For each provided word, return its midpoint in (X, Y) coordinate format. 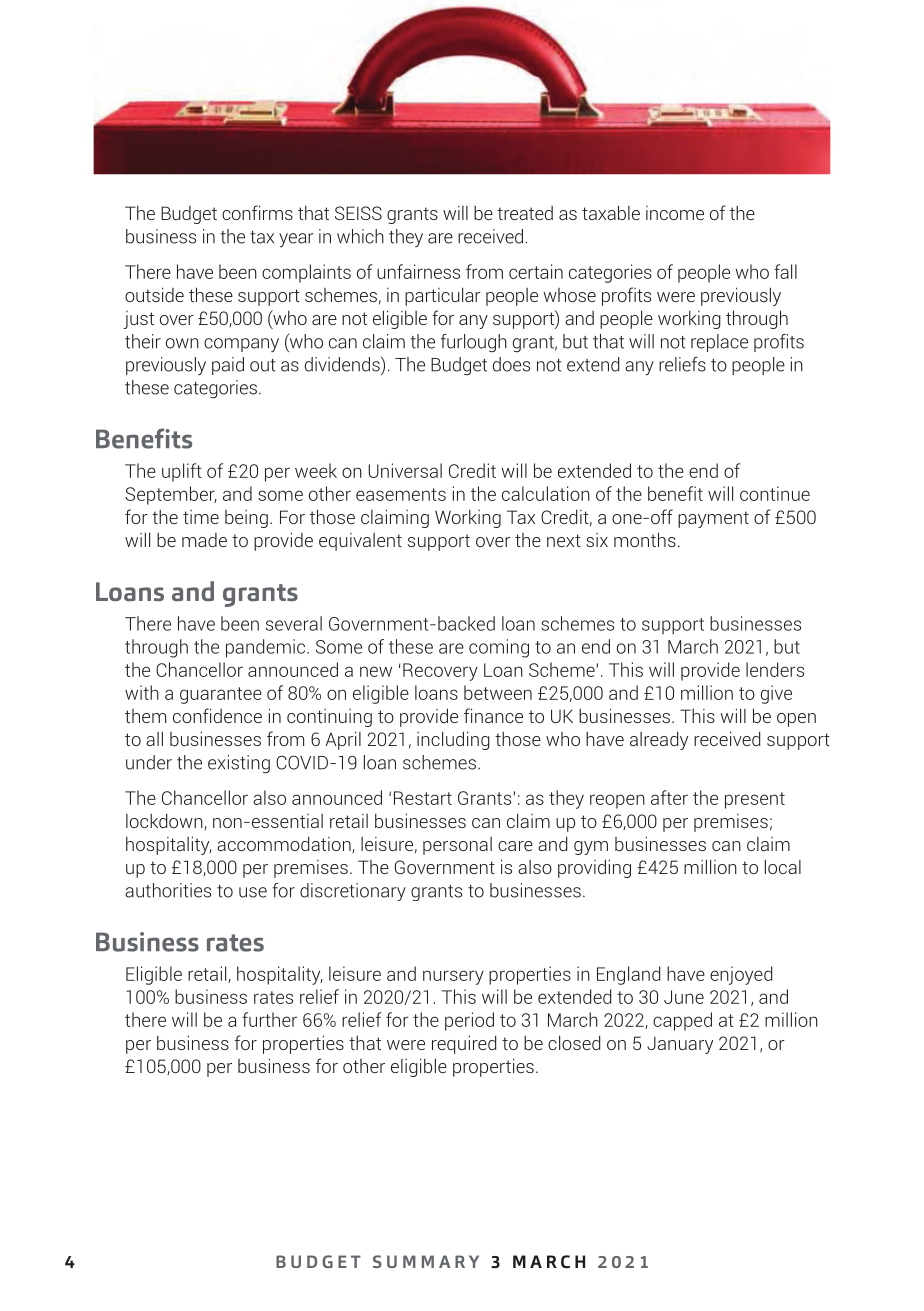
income (675, 213)
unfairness (418, 271)
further (269, 1019)
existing (239, 764)
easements (401, 494)
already (659, 740)
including (453, 740)
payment (713, 519)
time (201, 517)
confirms (257, 212)
